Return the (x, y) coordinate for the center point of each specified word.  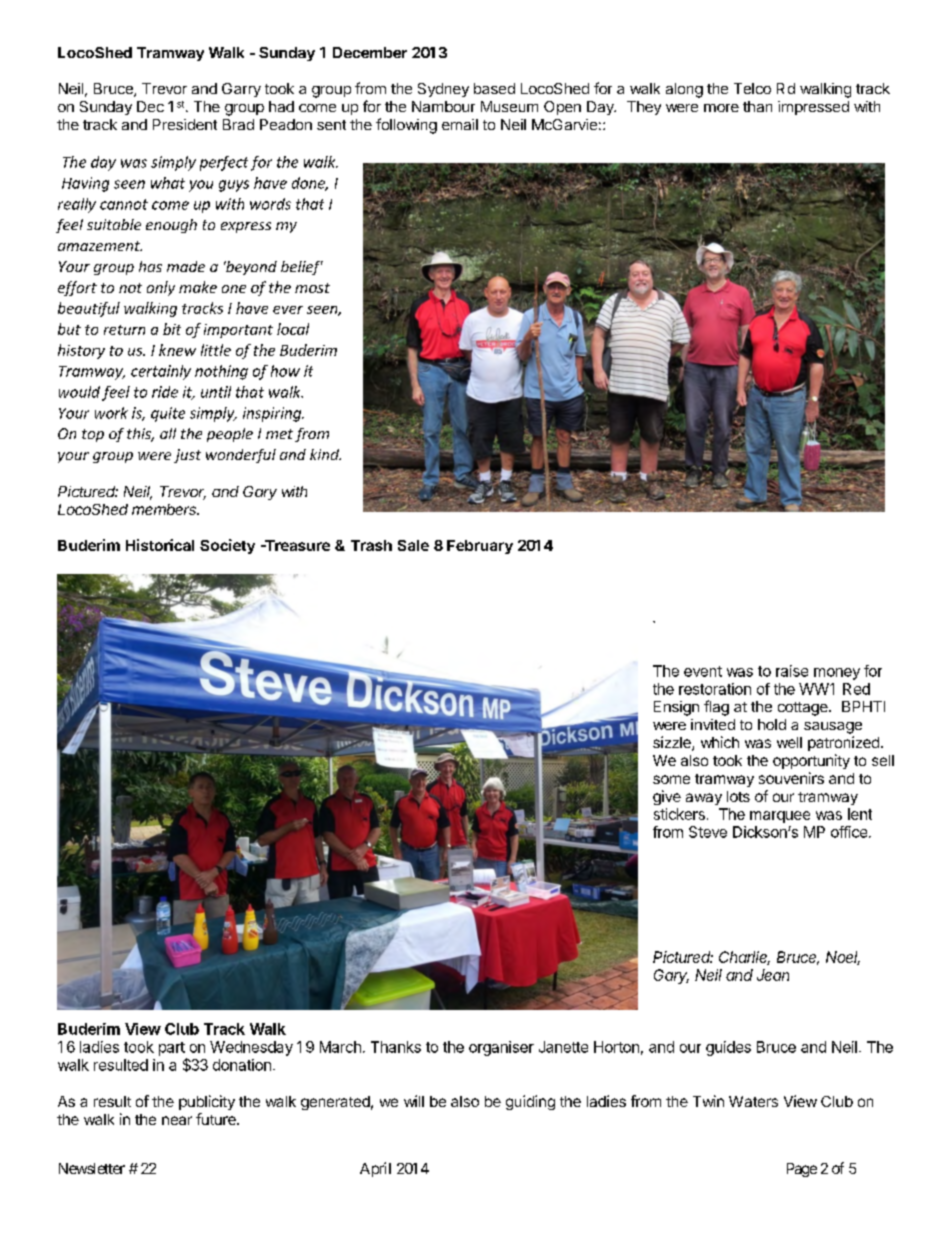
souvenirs (791, 778)
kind (325, 454)
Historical (160, 545)
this (140, 435)
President (185, 124)
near (177, 1120)
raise (792, 671)
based (494, 88)
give (667, 797)
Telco (752, 88)
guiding (530, 1102)
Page (802, 1170)
